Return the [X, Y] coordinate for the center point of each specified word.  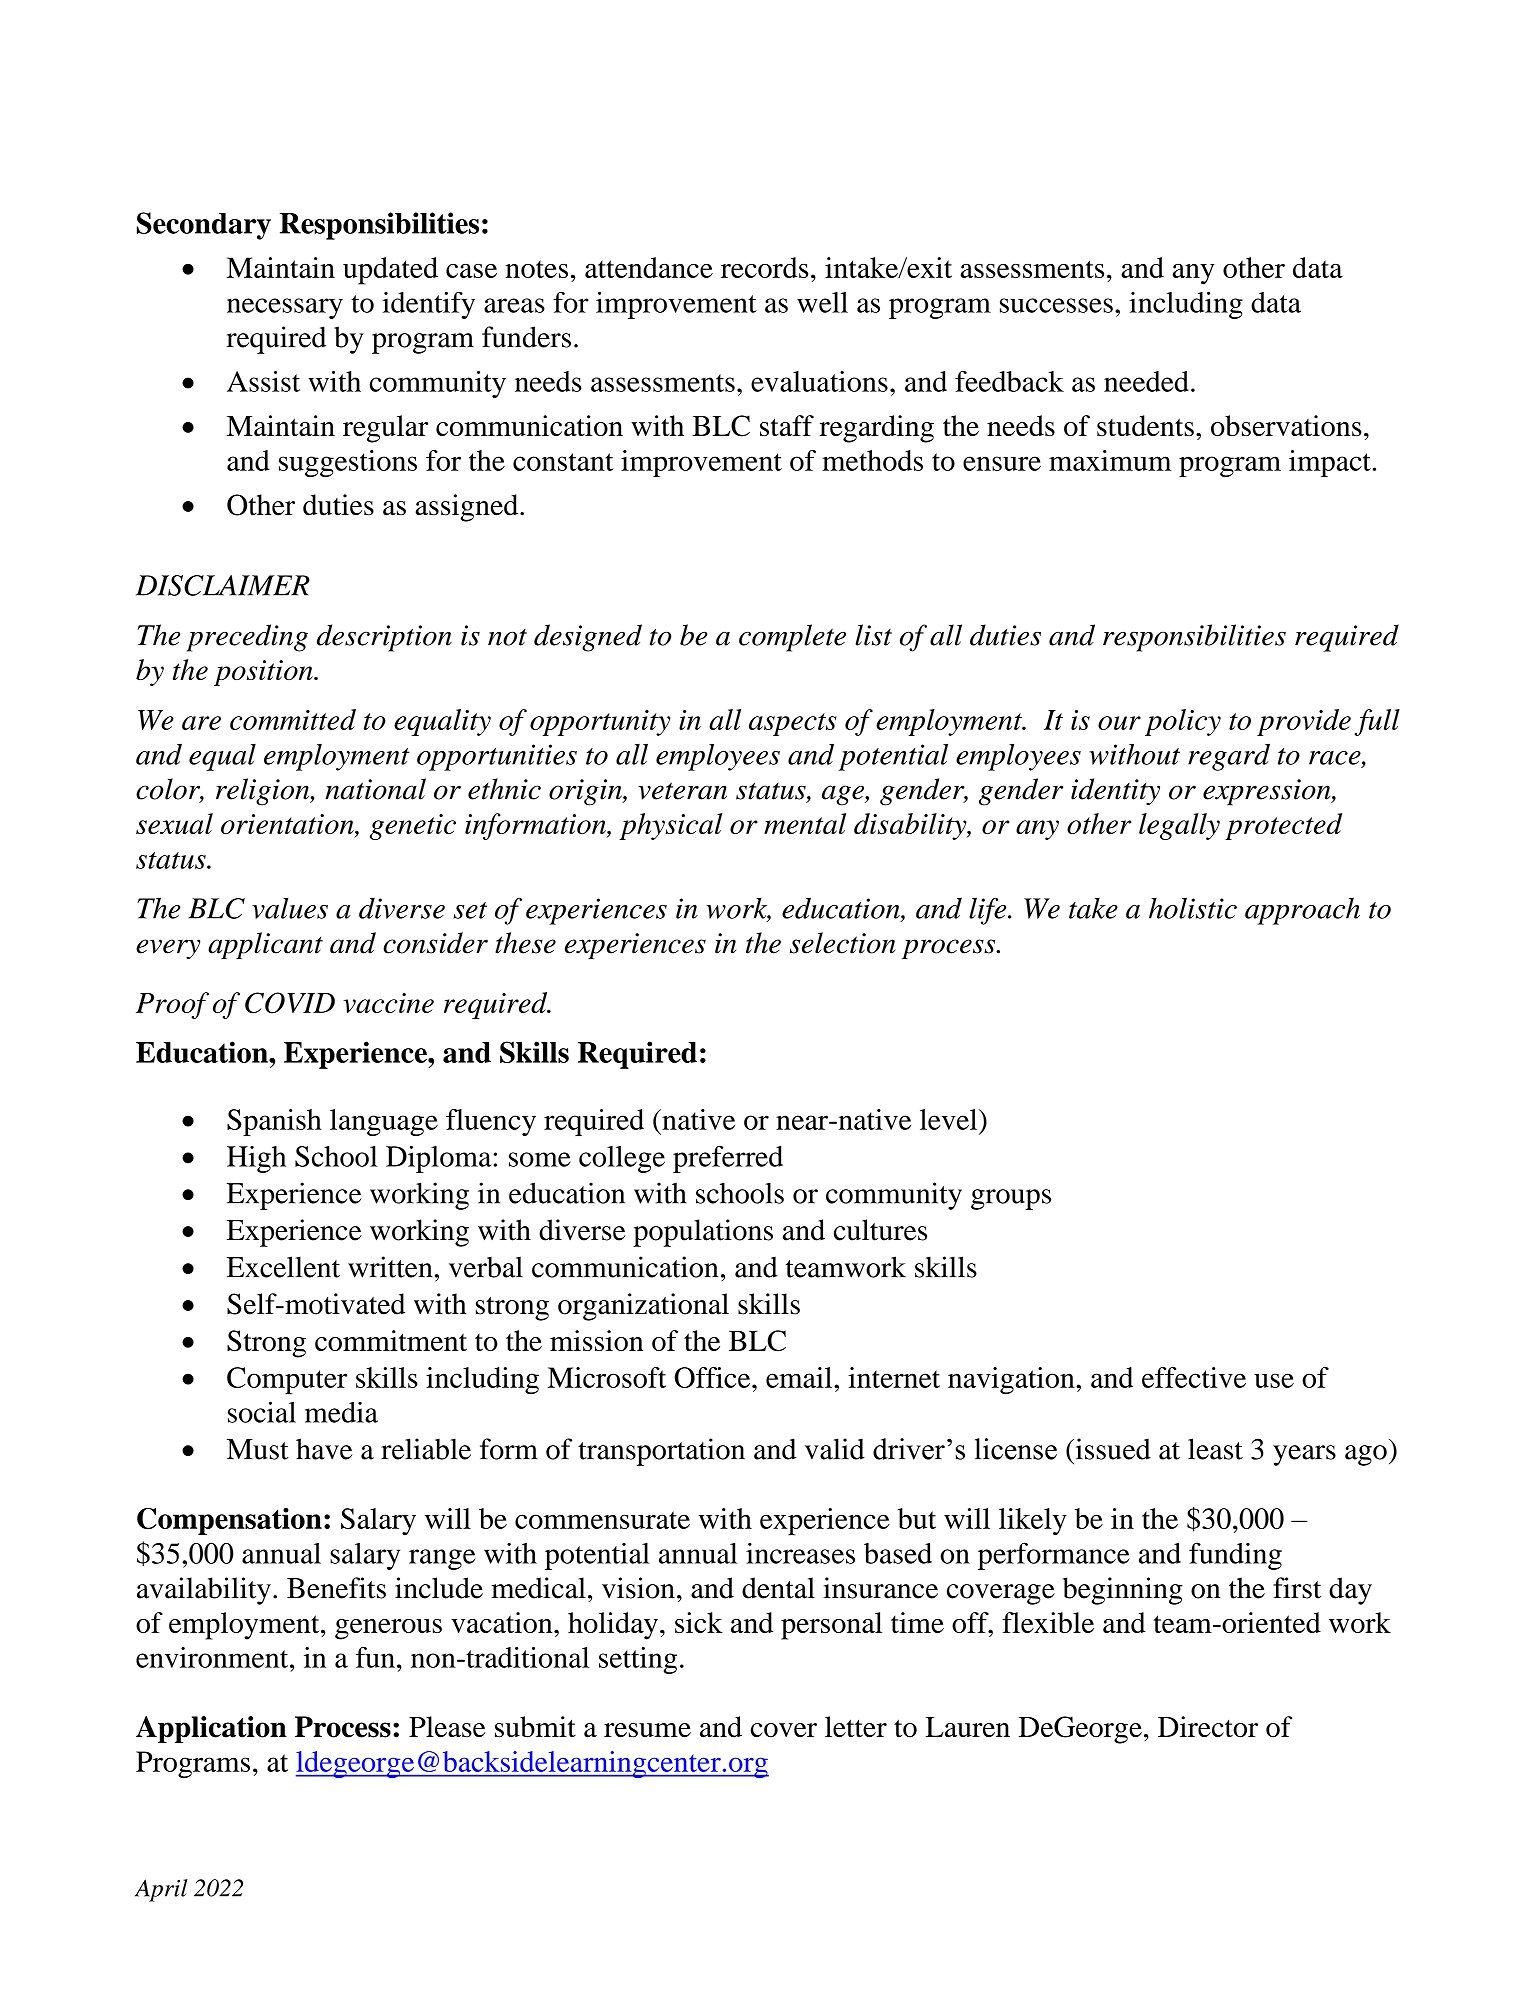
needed [1146, 381]
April [161, 1890]
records [764, 267]
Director [1208, 1727]
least [1215, 1449]
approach [1302, 911]
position [264, 673]
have [324, 1449]
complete [792, 638]
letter [856, 1727]
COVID [290, 1003]
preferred [728, 1159]
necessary [285, 308]
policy [1183, 722]
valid [835, 1449]
